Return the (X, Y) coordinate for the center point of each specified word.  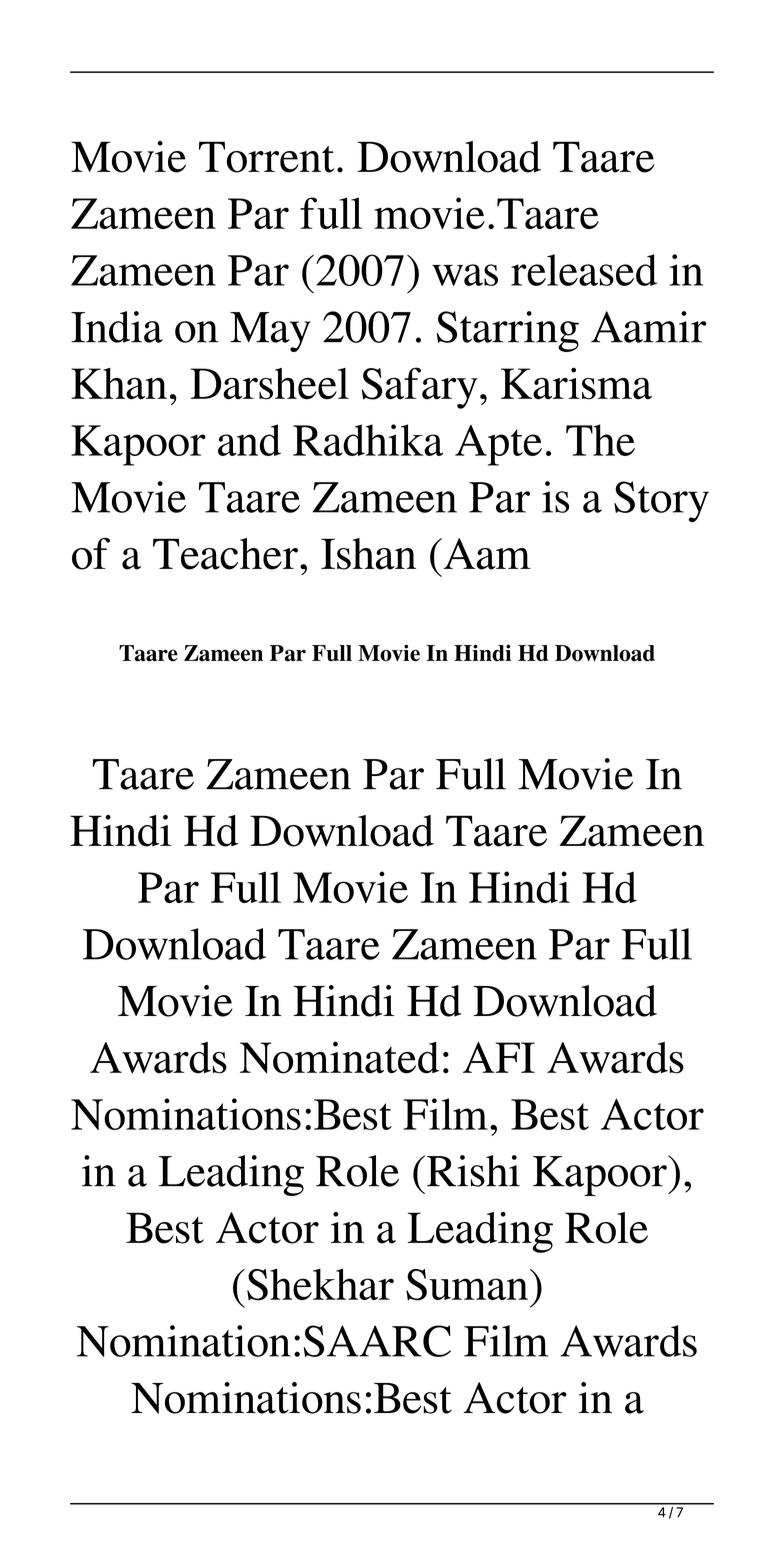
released (584, 270)
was (465, 275)
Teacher (225, 554)
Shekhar (320, 1284)
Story (661, 501)
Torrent (266, 157)
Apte (498, 445)
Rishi (473, 1171)
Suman (468, 1285)
